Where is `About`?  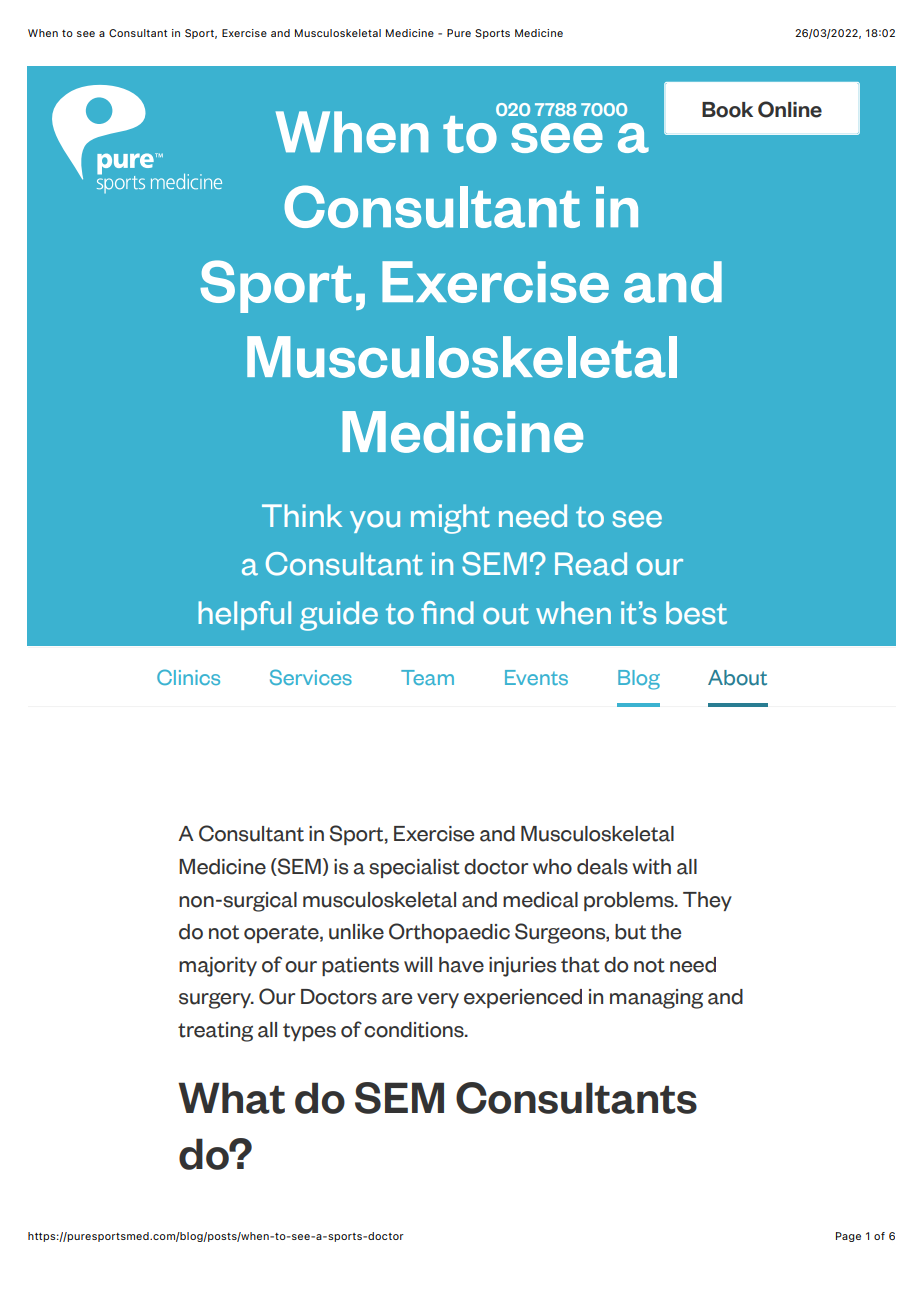 About is located at coordinates (737, 678).
